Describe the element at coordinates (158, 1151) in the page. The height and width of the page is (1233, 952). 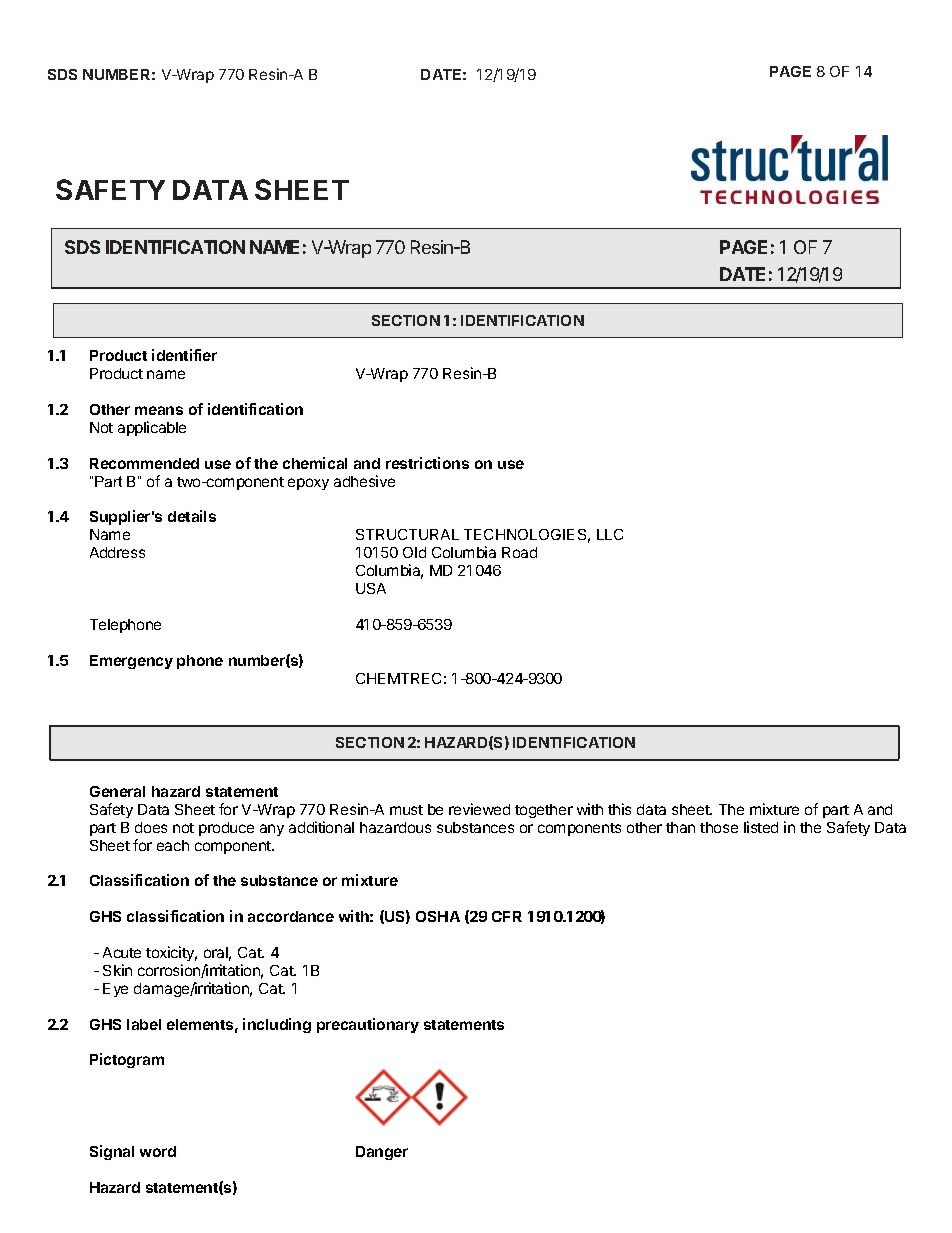
I see `word` at that location.
